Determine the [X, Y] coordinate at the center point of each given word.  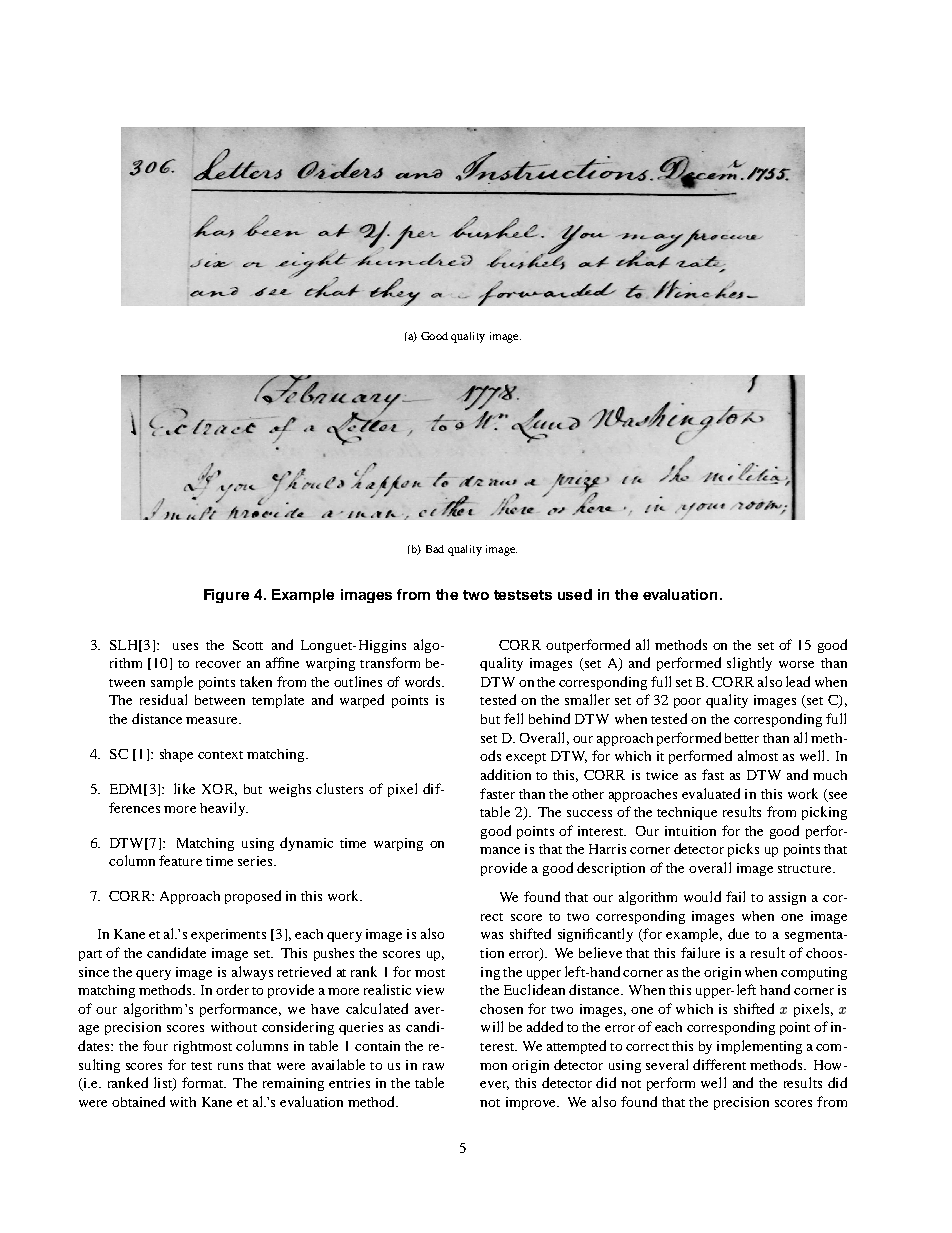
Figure [226, 596]
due [738, 933]
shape [176, 755]
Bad [435, 549]
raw [433, 1066]
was [492, 935]
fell [513, 718]
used [575, 594]
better [742, 738]
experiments [228, 935]
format [204, 1082]
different [719, 1064]
